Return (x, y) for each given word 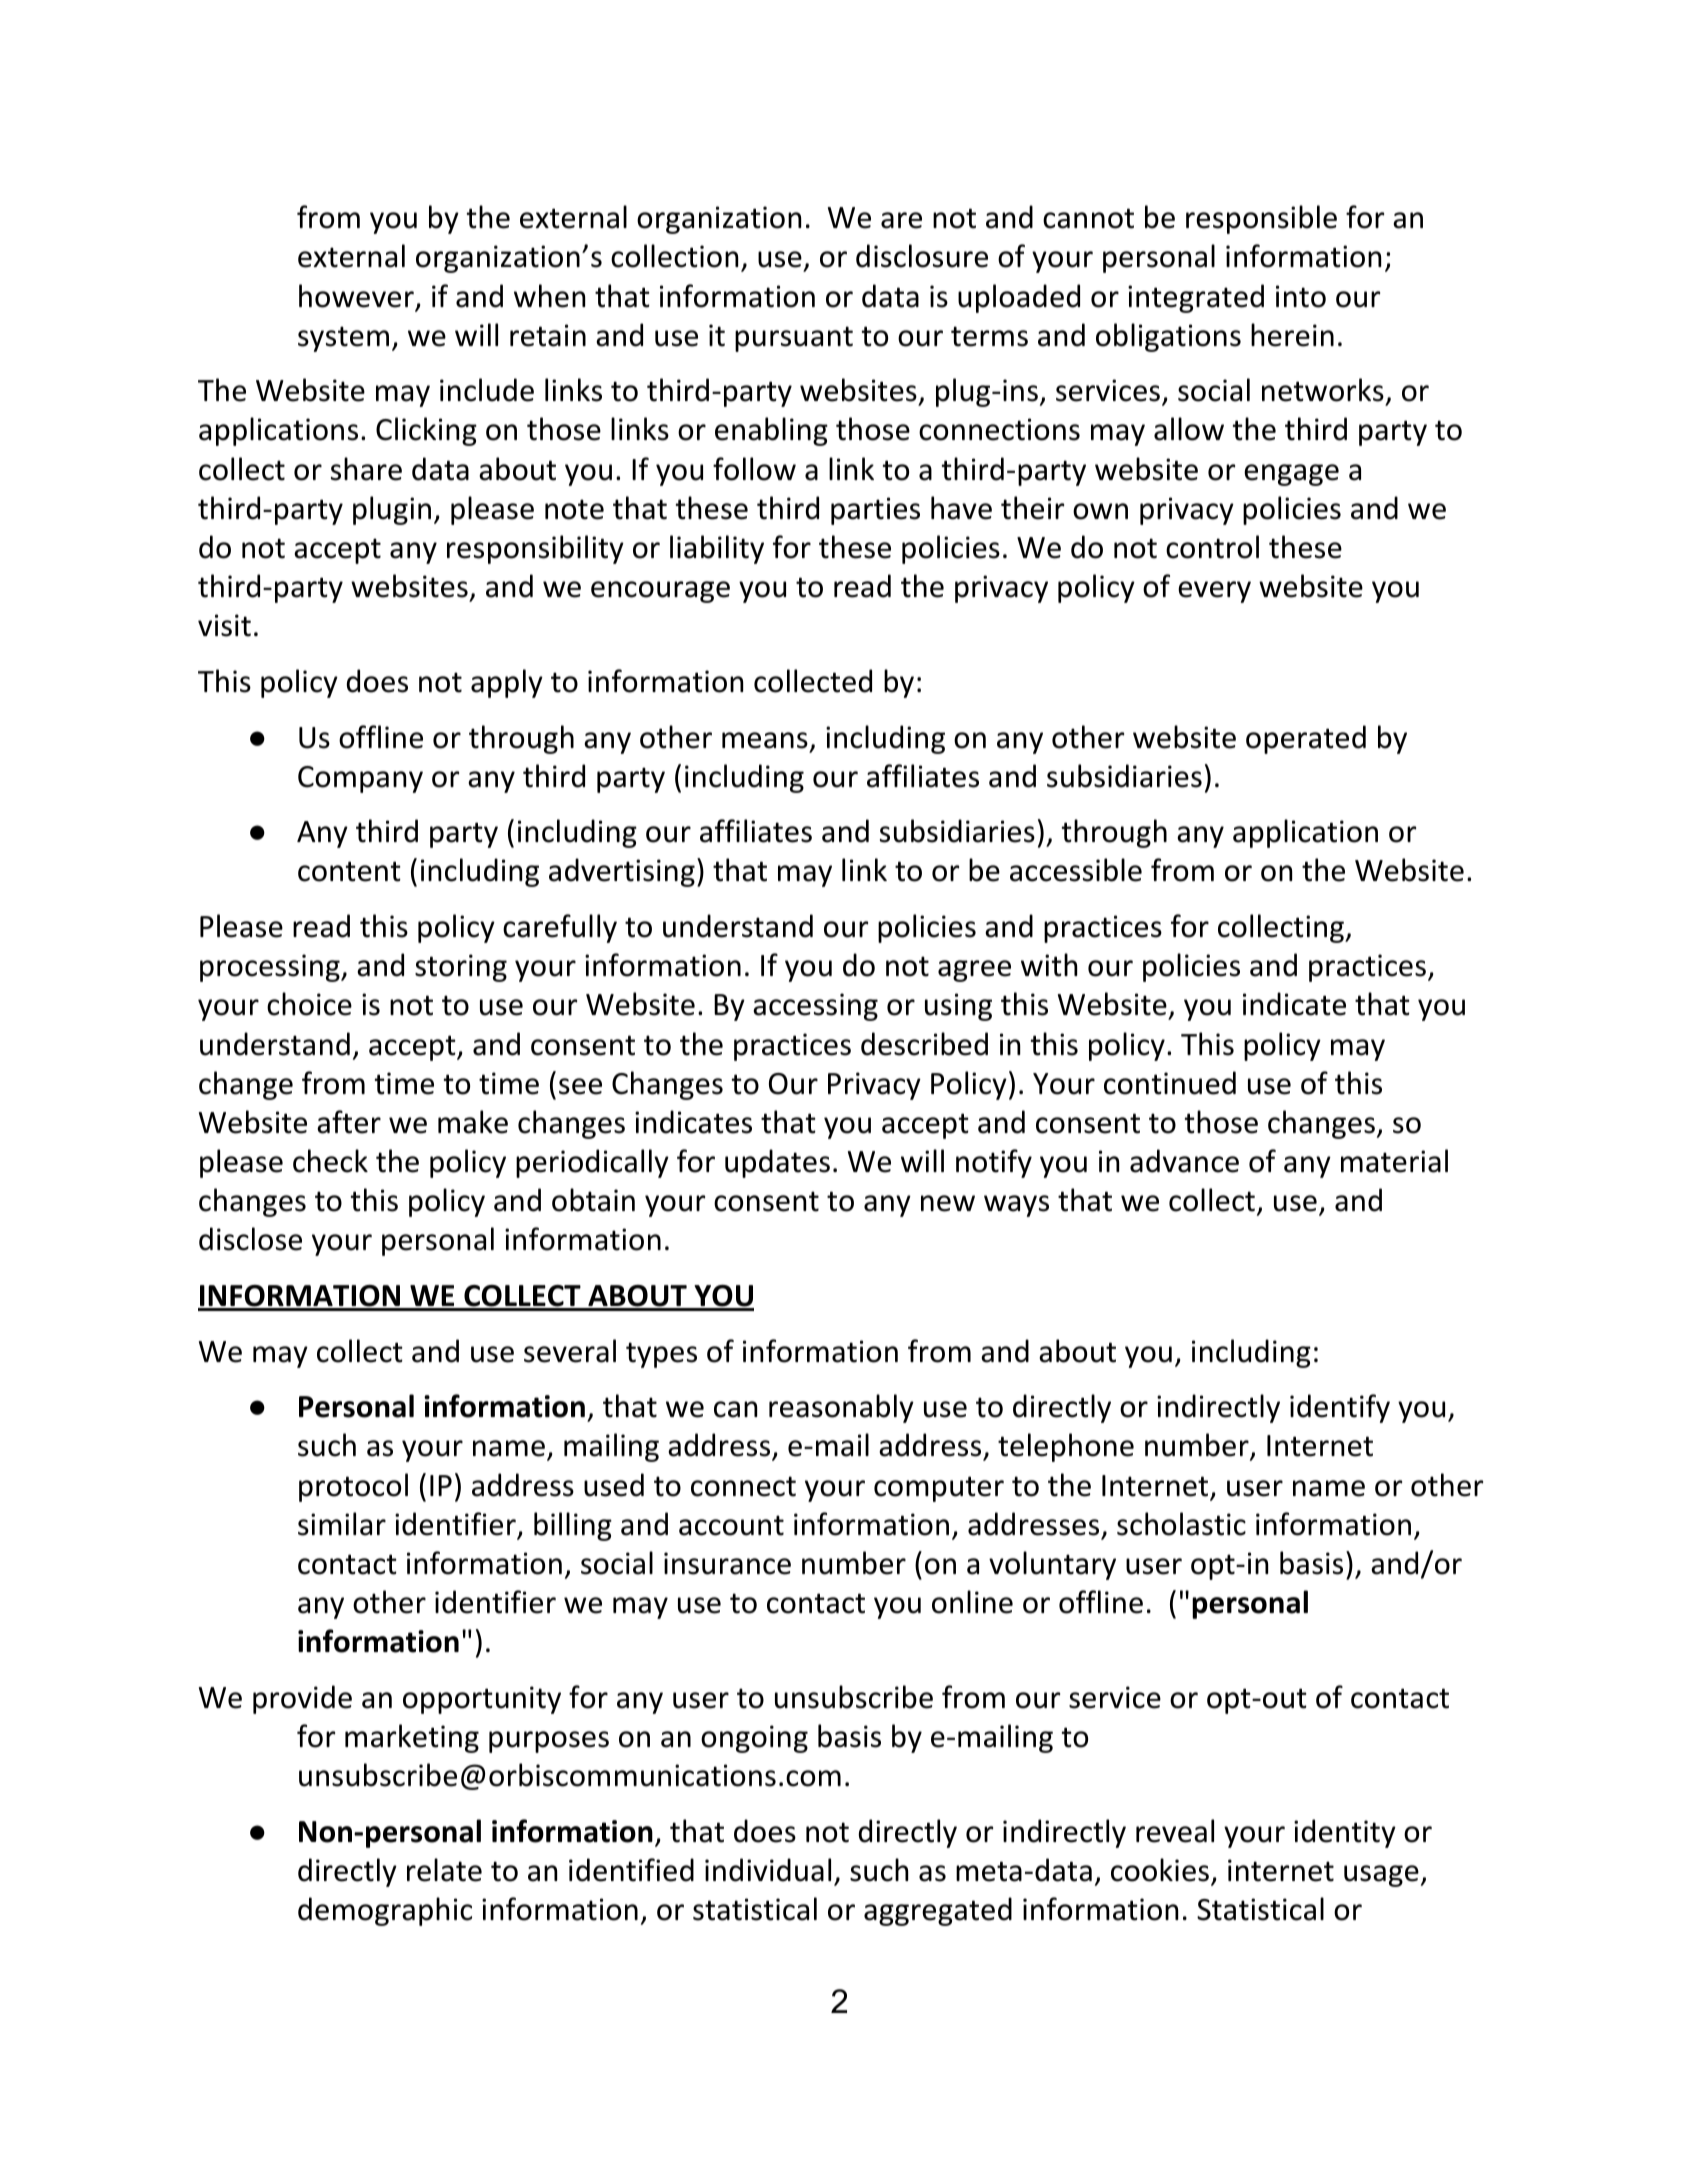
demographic (385, 1911)
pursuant (794, 339)
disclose (250, 1239)
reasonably (841, 1408)
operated (1306, 739)
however (357, 297)
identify (1340, 1408)
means (765, 740)
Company (360, 779)
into (1301, 296)
